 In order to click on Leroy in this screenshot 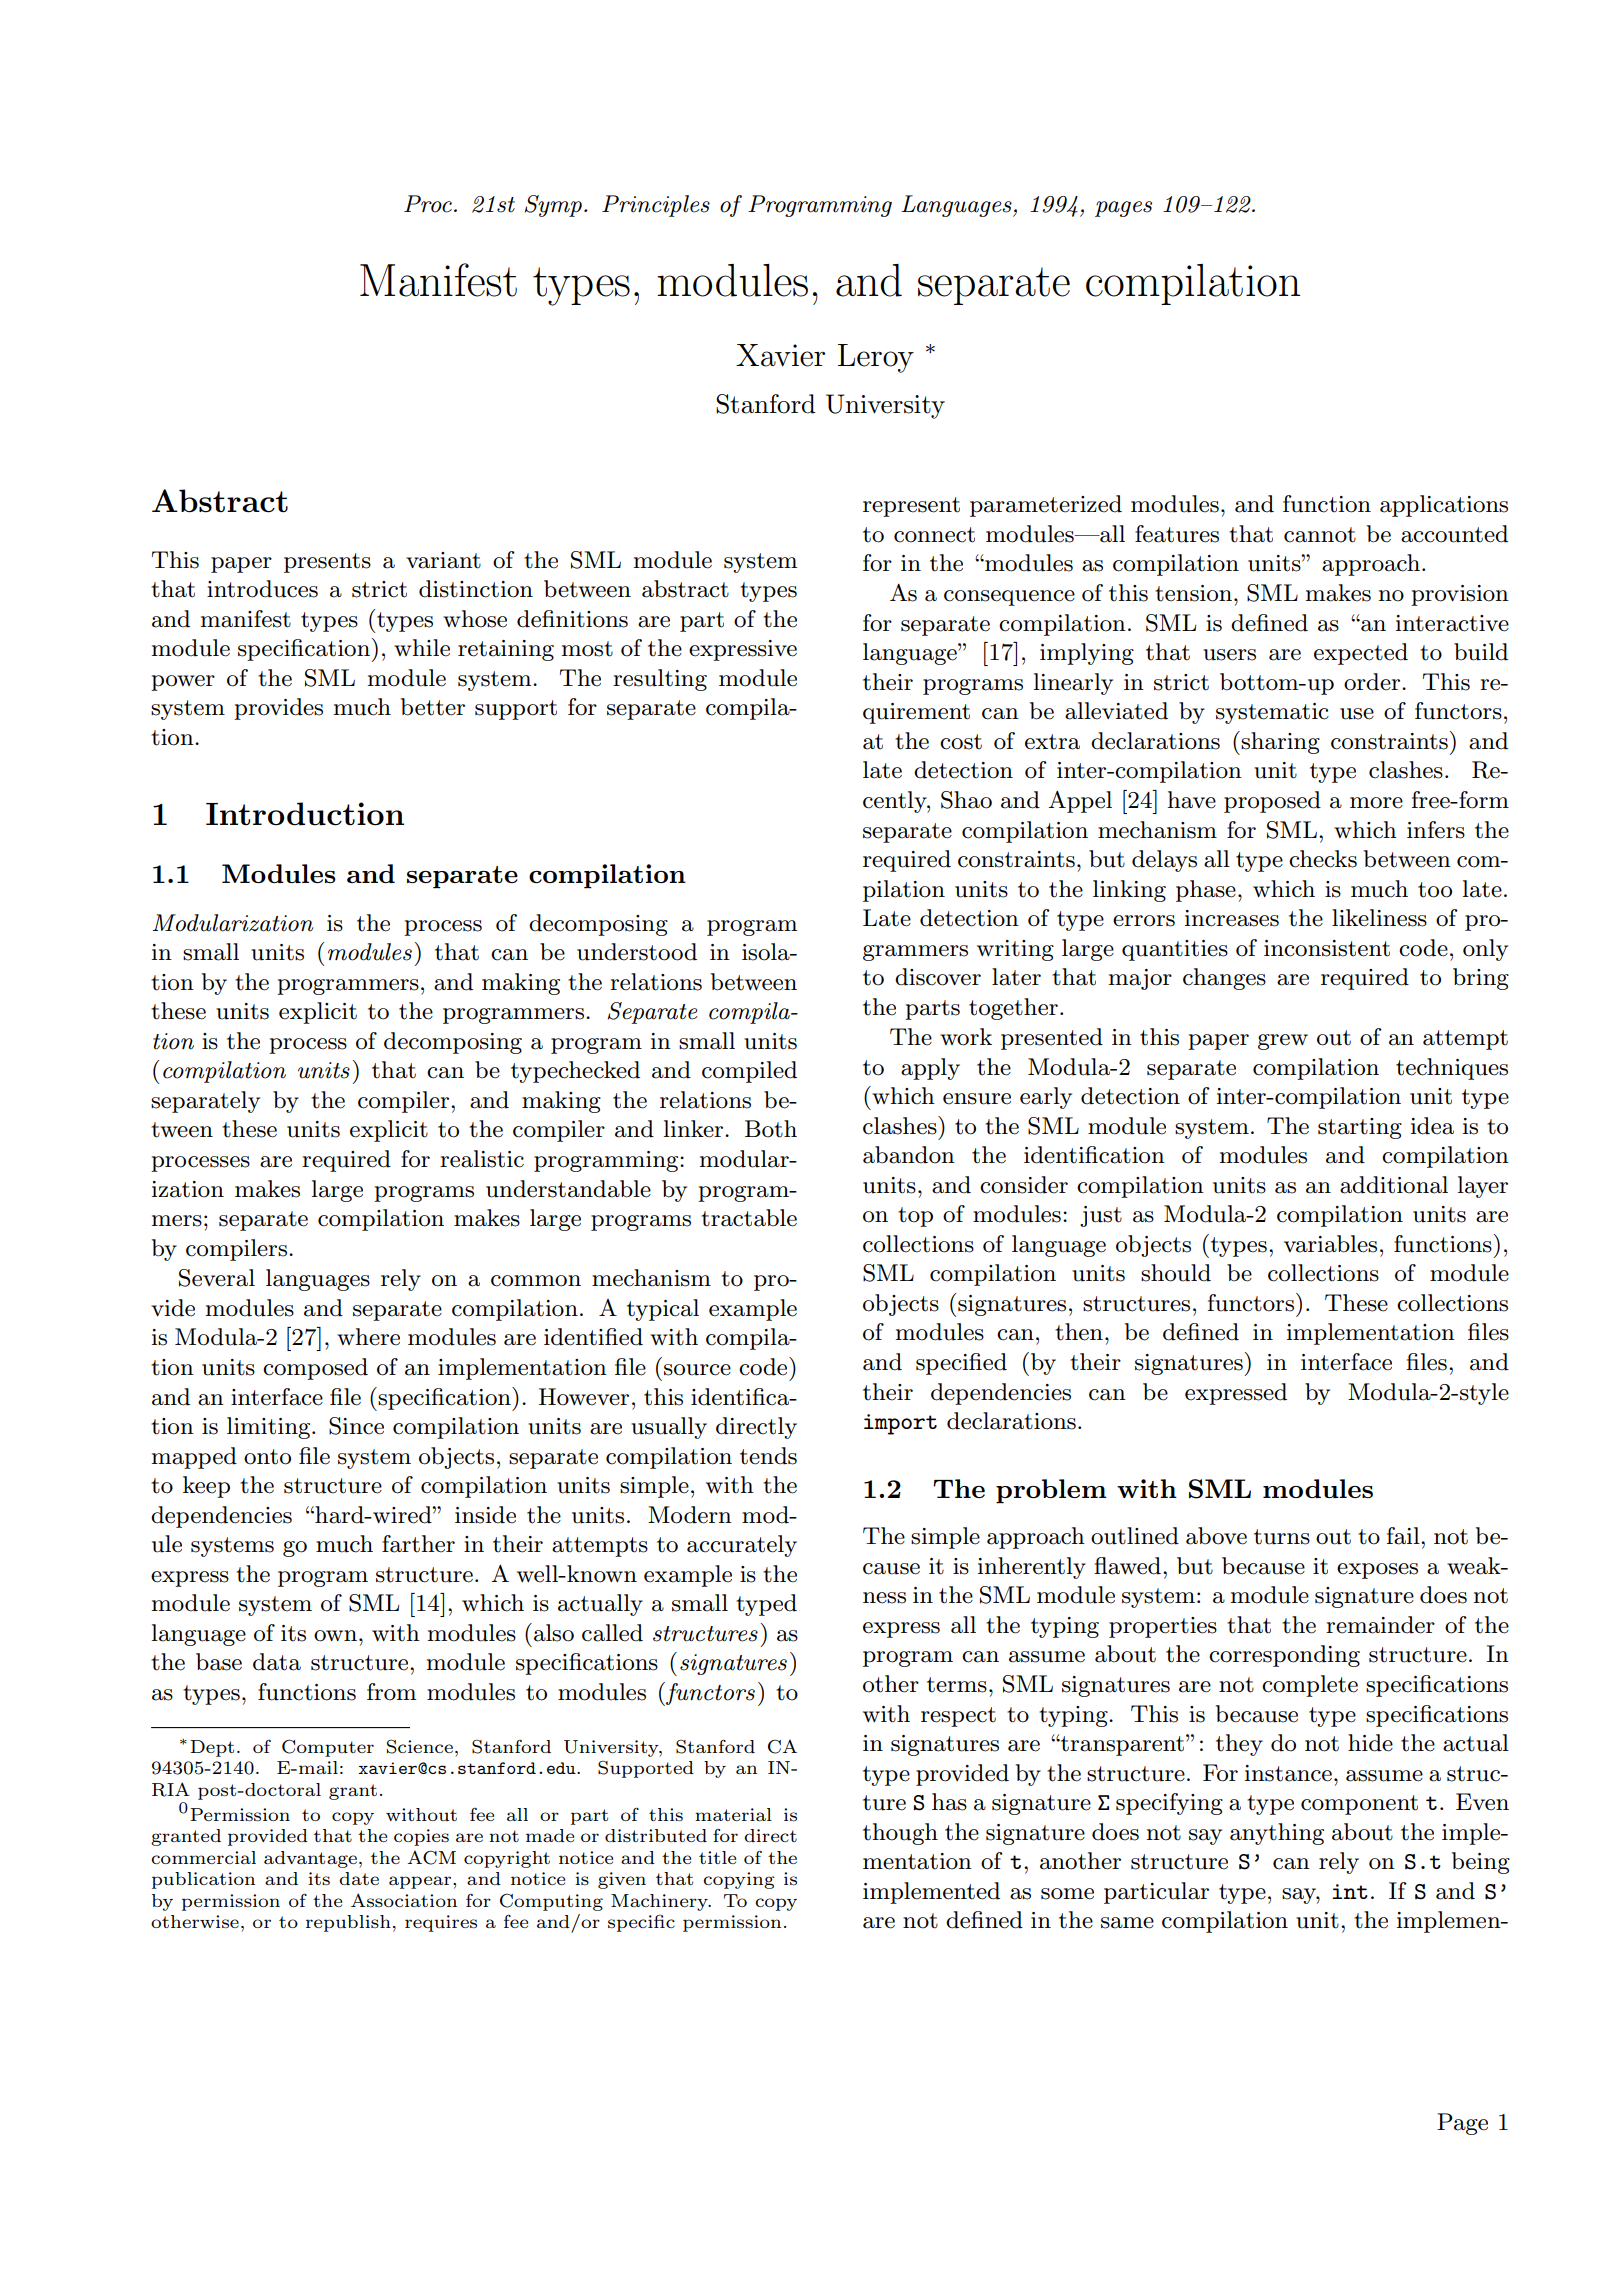, I will do `click(876, 358)`.
